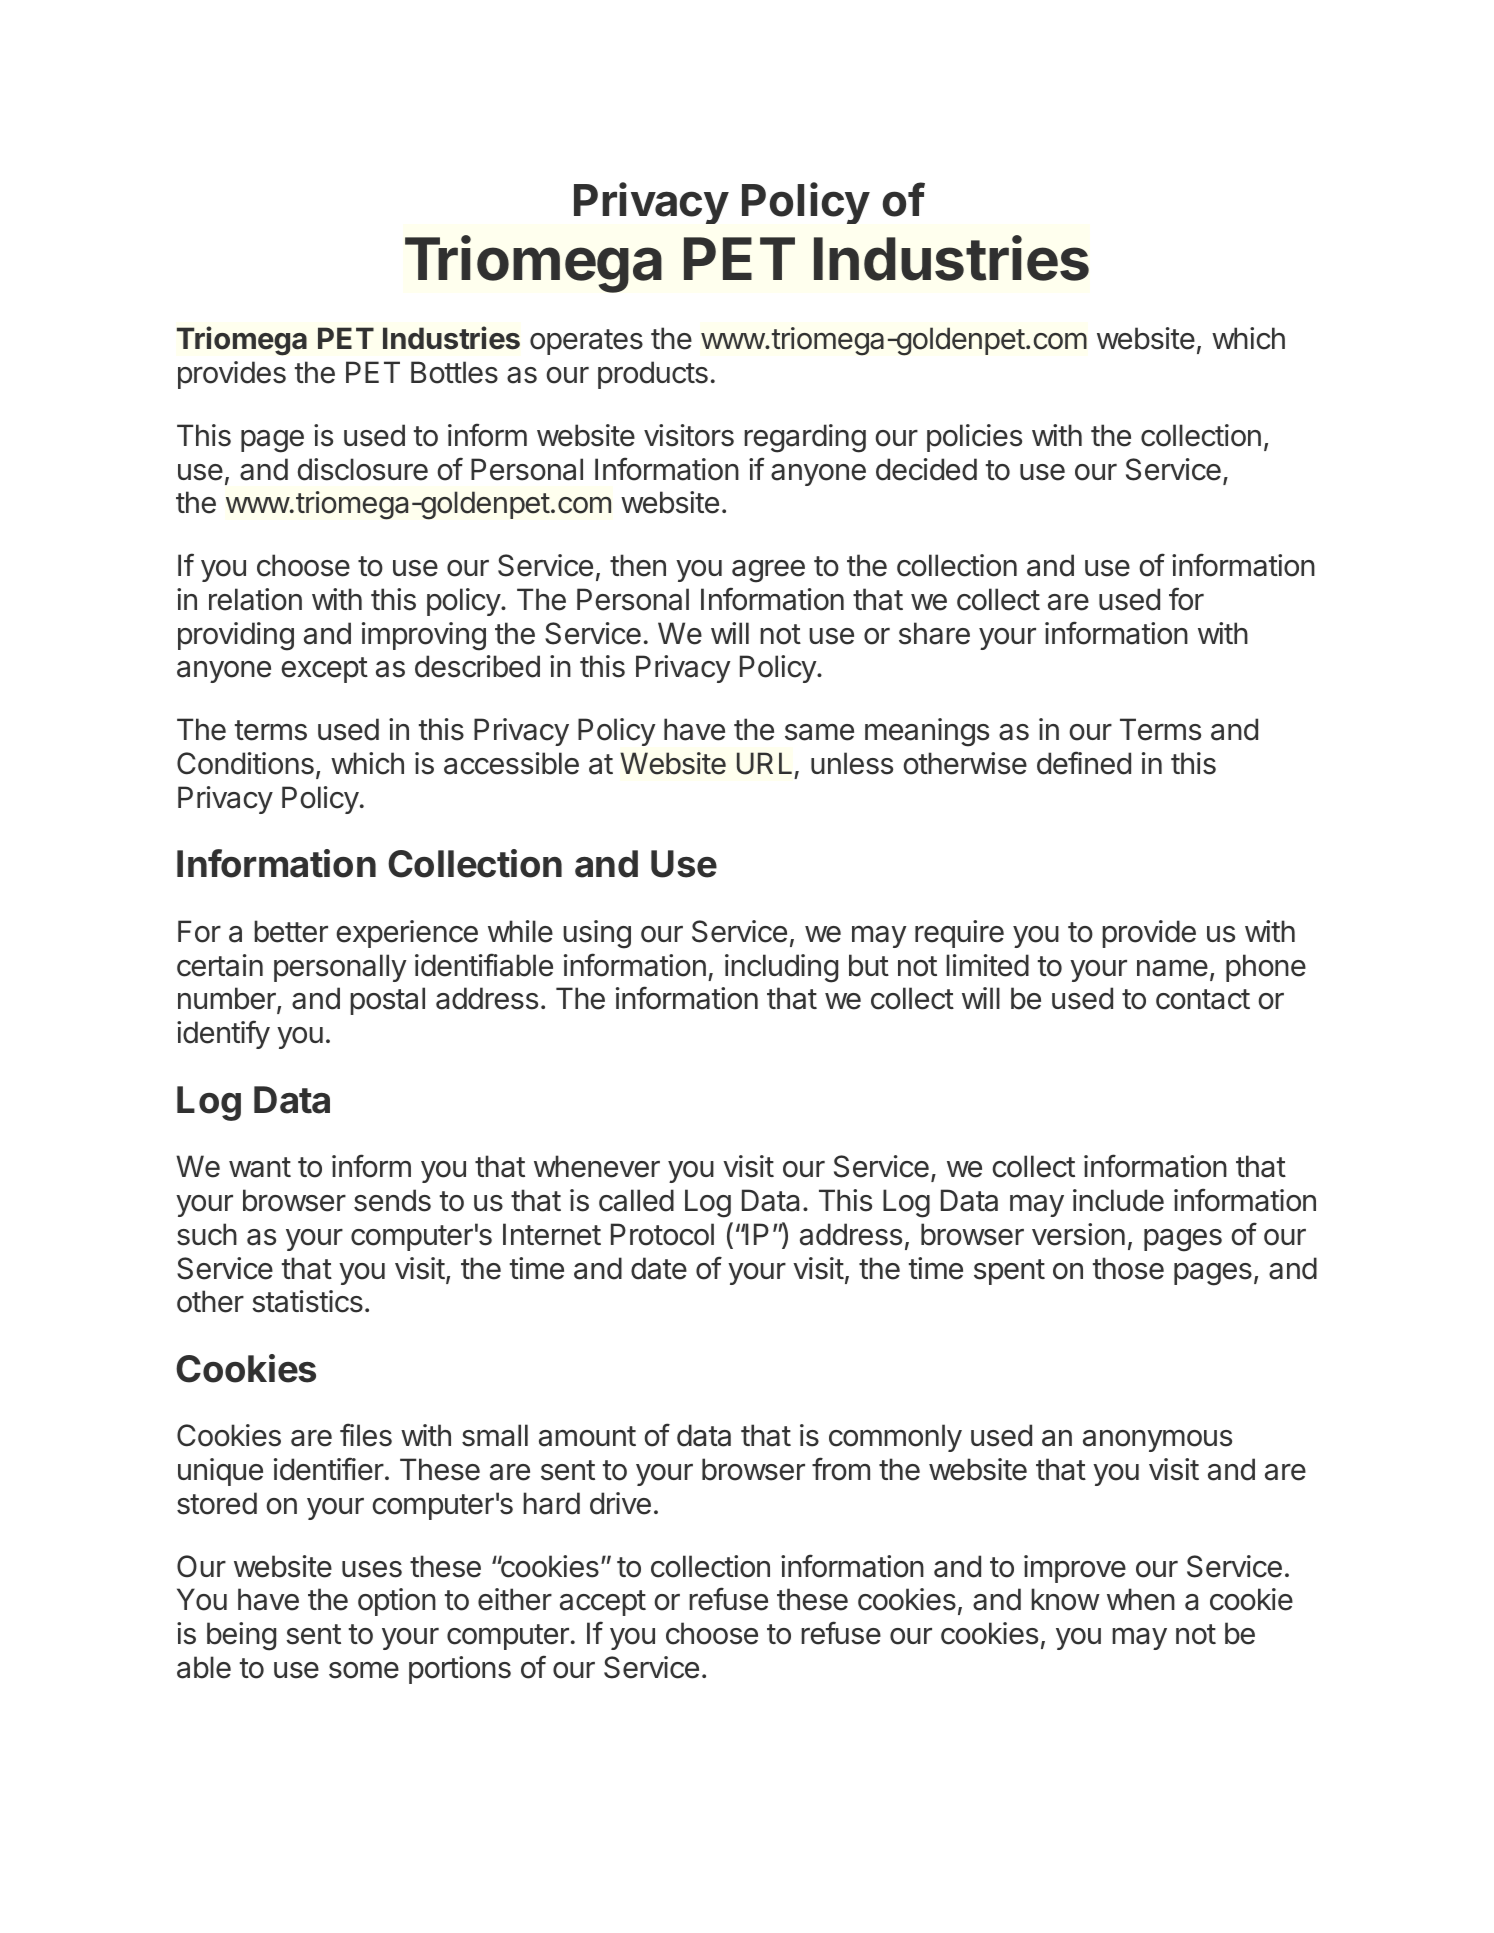 Image resolution: width=1494 pixels, height=1933 pixels. Describe the element at coordinates (364, 1670) in the screenshot. I see `some` at that location.
